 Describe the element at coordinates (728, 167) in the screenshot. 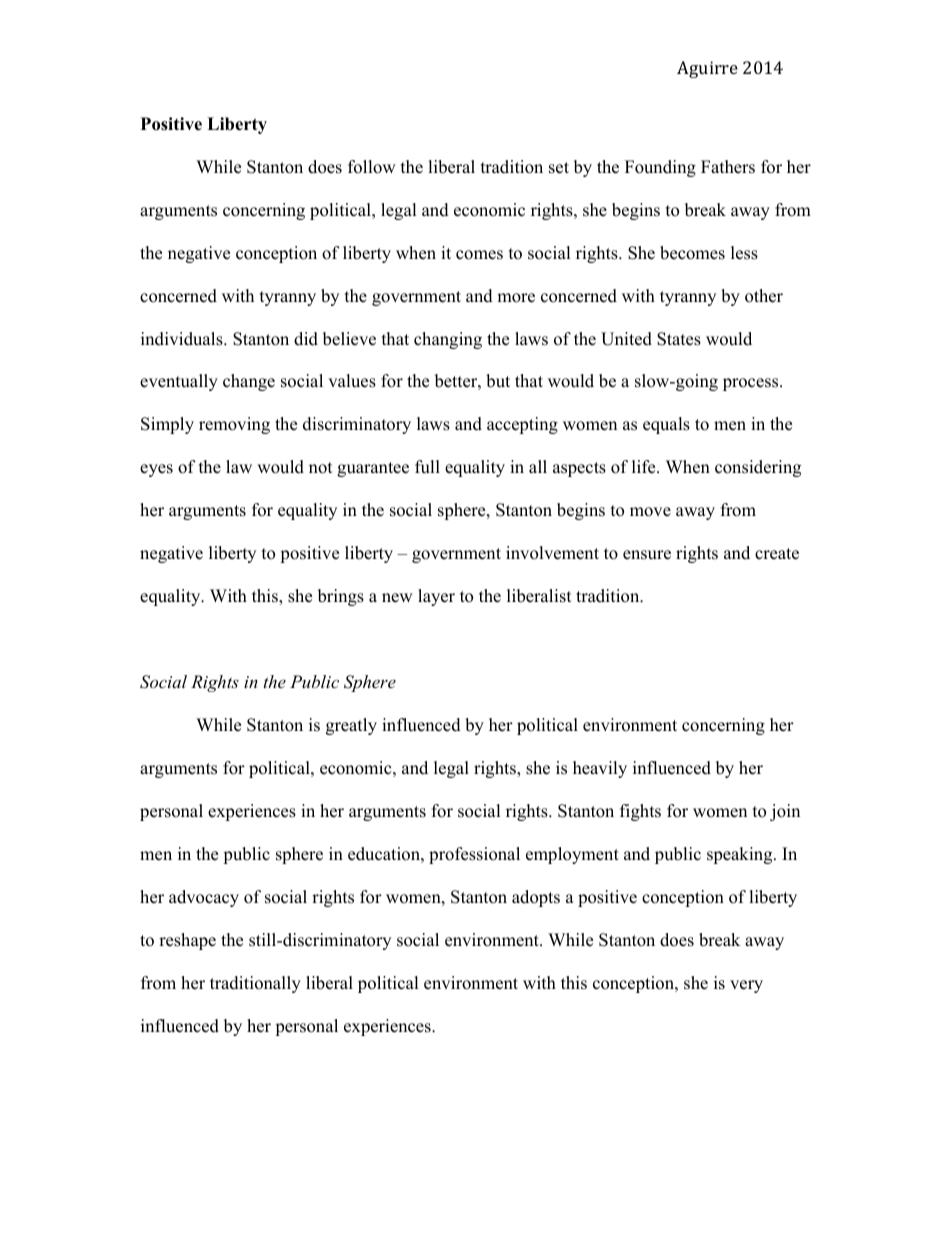

I see `Fathers` at that location.
